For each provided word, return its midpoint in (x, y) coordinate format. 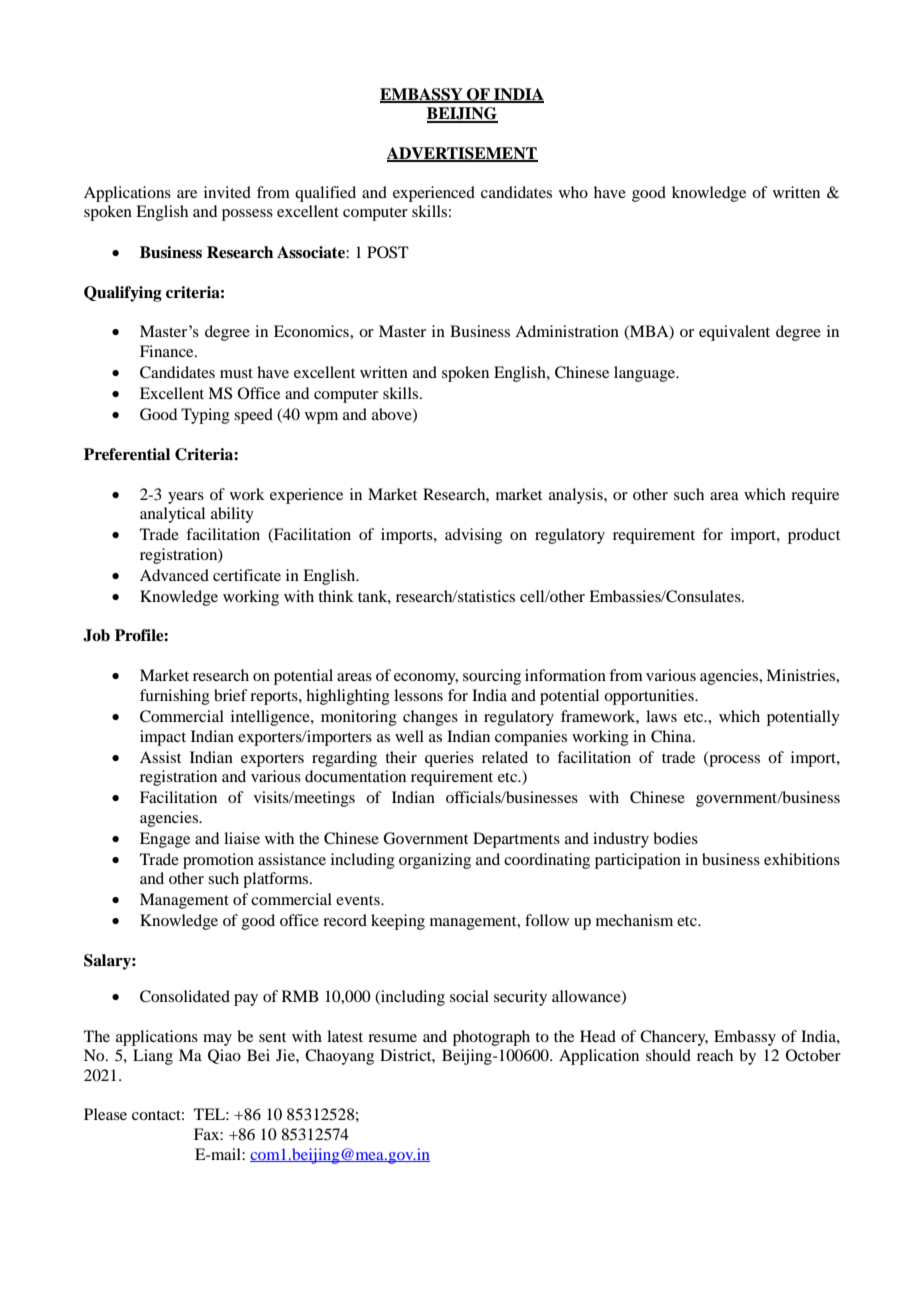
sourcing (492, 677)
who (573, 192)
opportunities (650, 697)
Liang (153, 1057)
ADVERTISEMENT (462, 154)
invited (227, 192)
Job (96, 635)
